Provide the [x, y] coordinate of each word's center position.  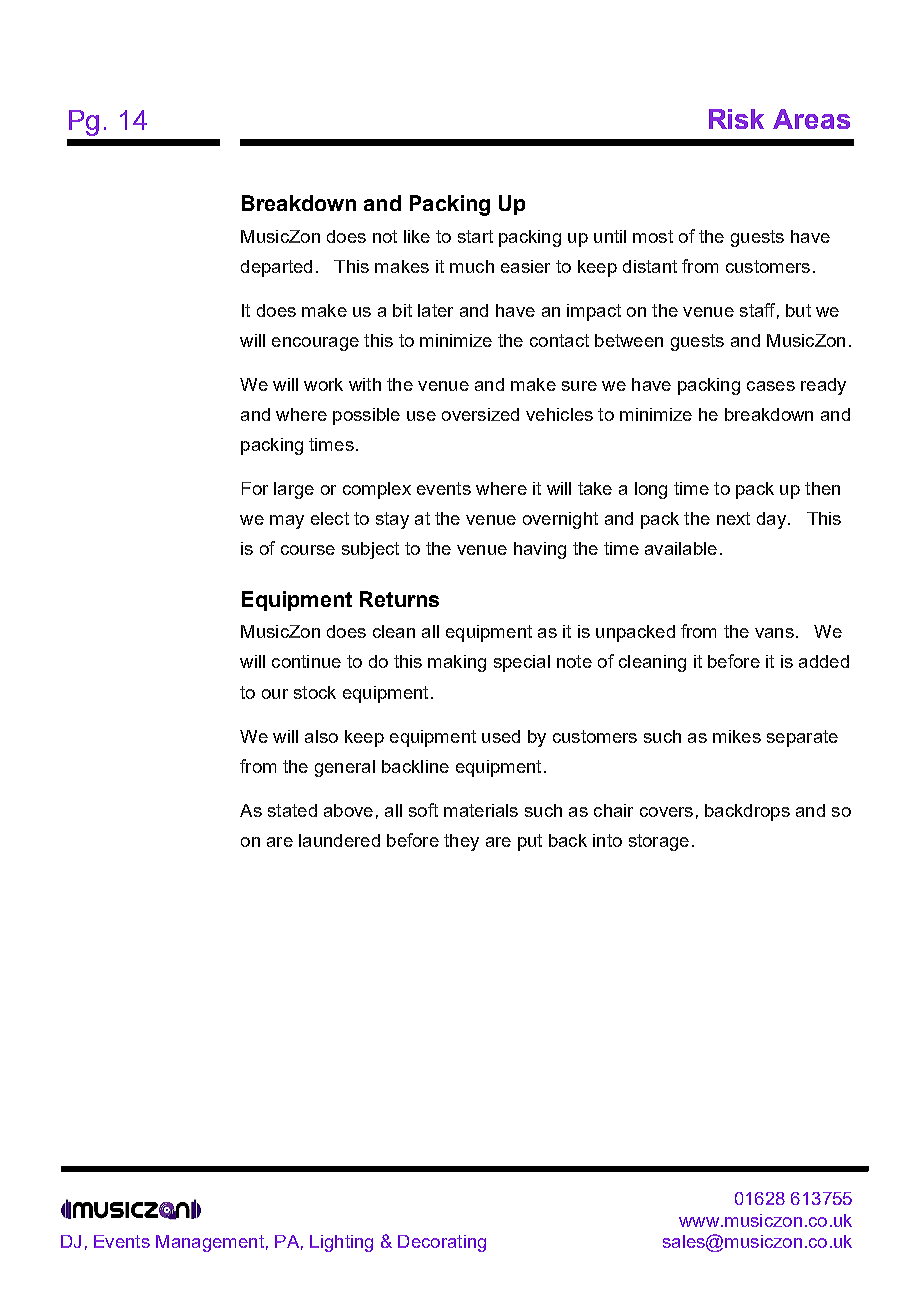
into [607, 840]
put [530, 842]
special [522, 663]
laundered [339, 840]
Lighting [341, 1243]
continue [306, 661]
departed [276, 268]
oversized [480, 414]
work [323, 384]
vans [774, 633]
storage [659, 842]
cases [771, 386]
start [475, 236]
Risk [736, 119]
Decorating [442, 1243]
